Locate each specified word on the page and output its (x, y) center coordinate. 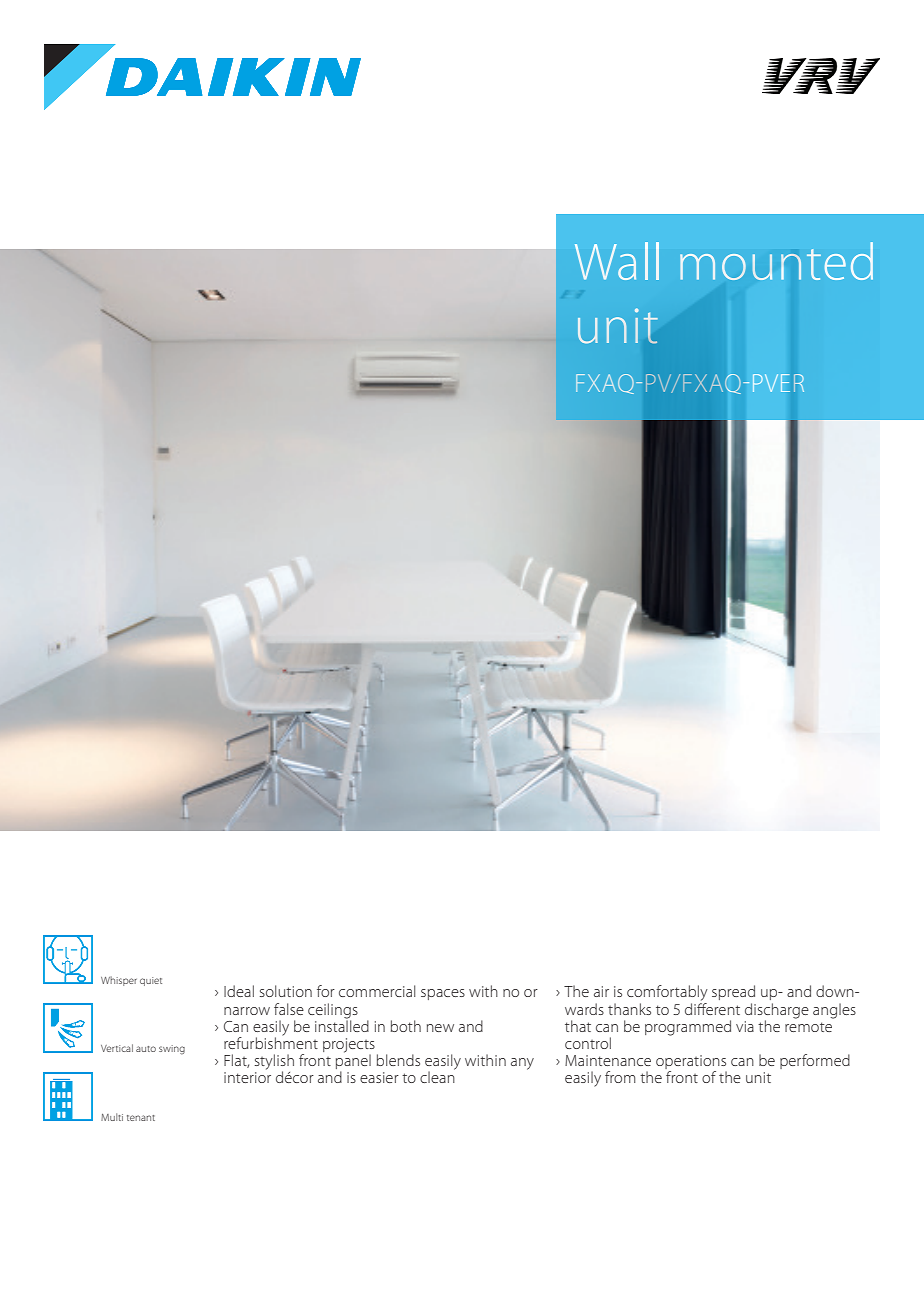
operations (691, 1062)
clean (437, 1076)
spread (733, 992)
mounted (776, 261)
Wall (617, 261)
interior (247, 1077)
